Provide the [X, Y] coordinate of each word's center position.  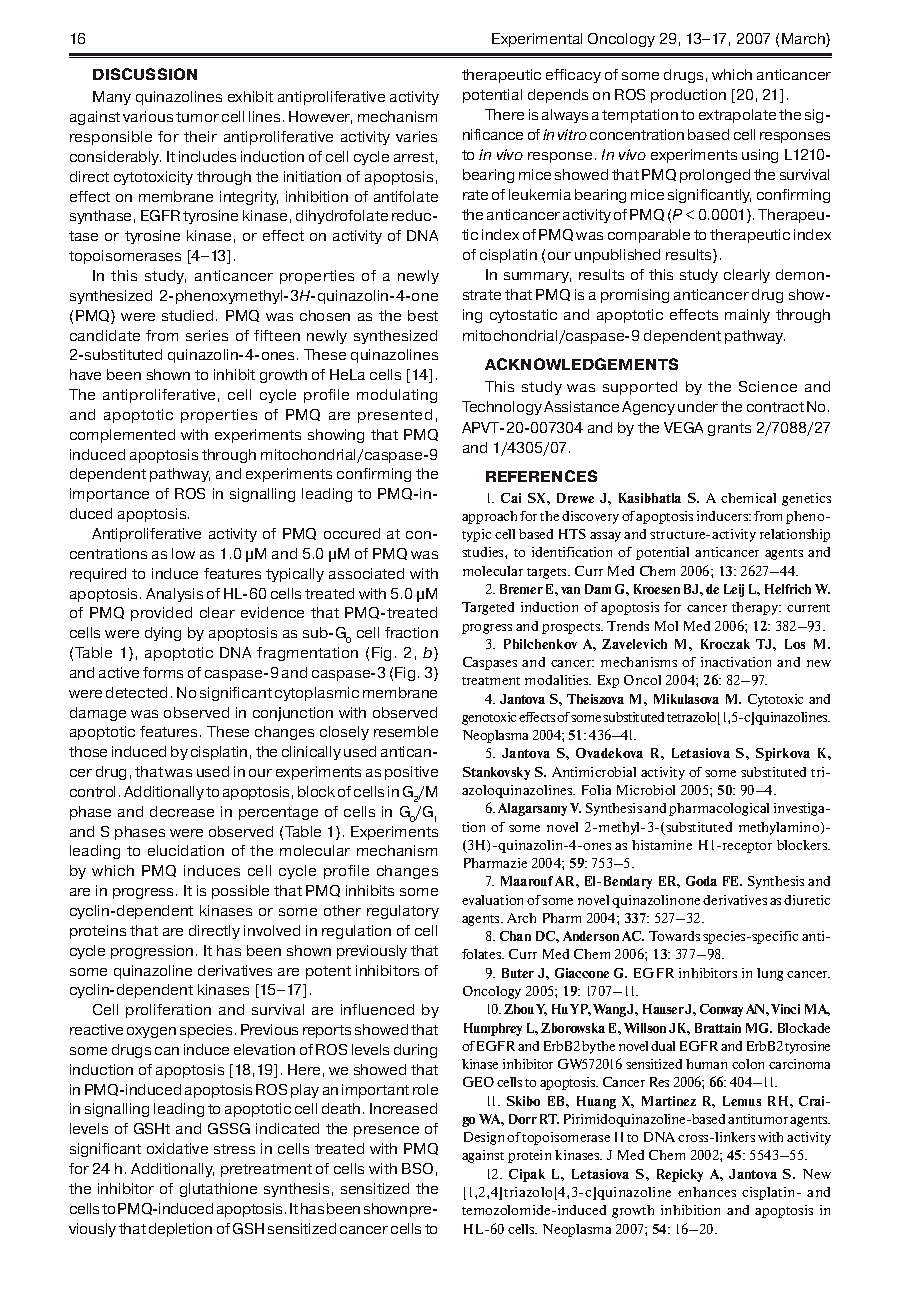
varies [416, 136]
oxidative [177, 1148]
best [423, 315]
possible [240, 892]
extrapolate [737, 116]
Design [484, 1138]
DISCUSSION [145, 74]
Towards [674, 936]
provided [161, 614]
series [207, 335]
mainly [747, 316]
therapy [756, 608]
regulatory [403, 912]
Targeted [488, 608]
